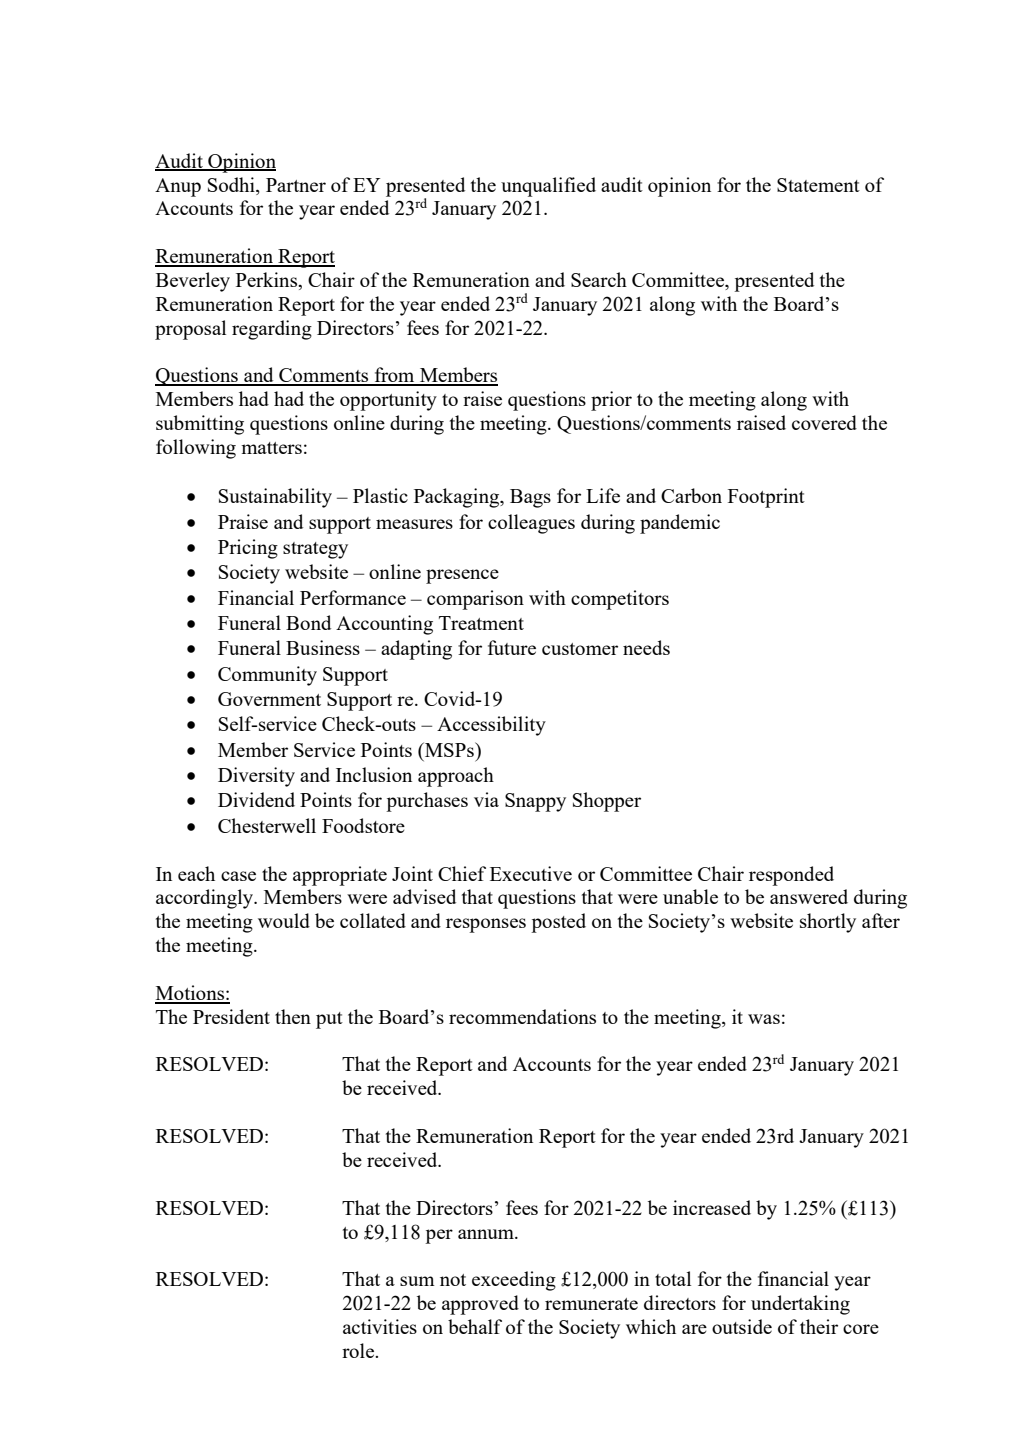 The width and height of the screenshot is (1030, 1456). Describe the element at coordinates (766, 498) in the screenshot. I see `Footprint` at that location.
